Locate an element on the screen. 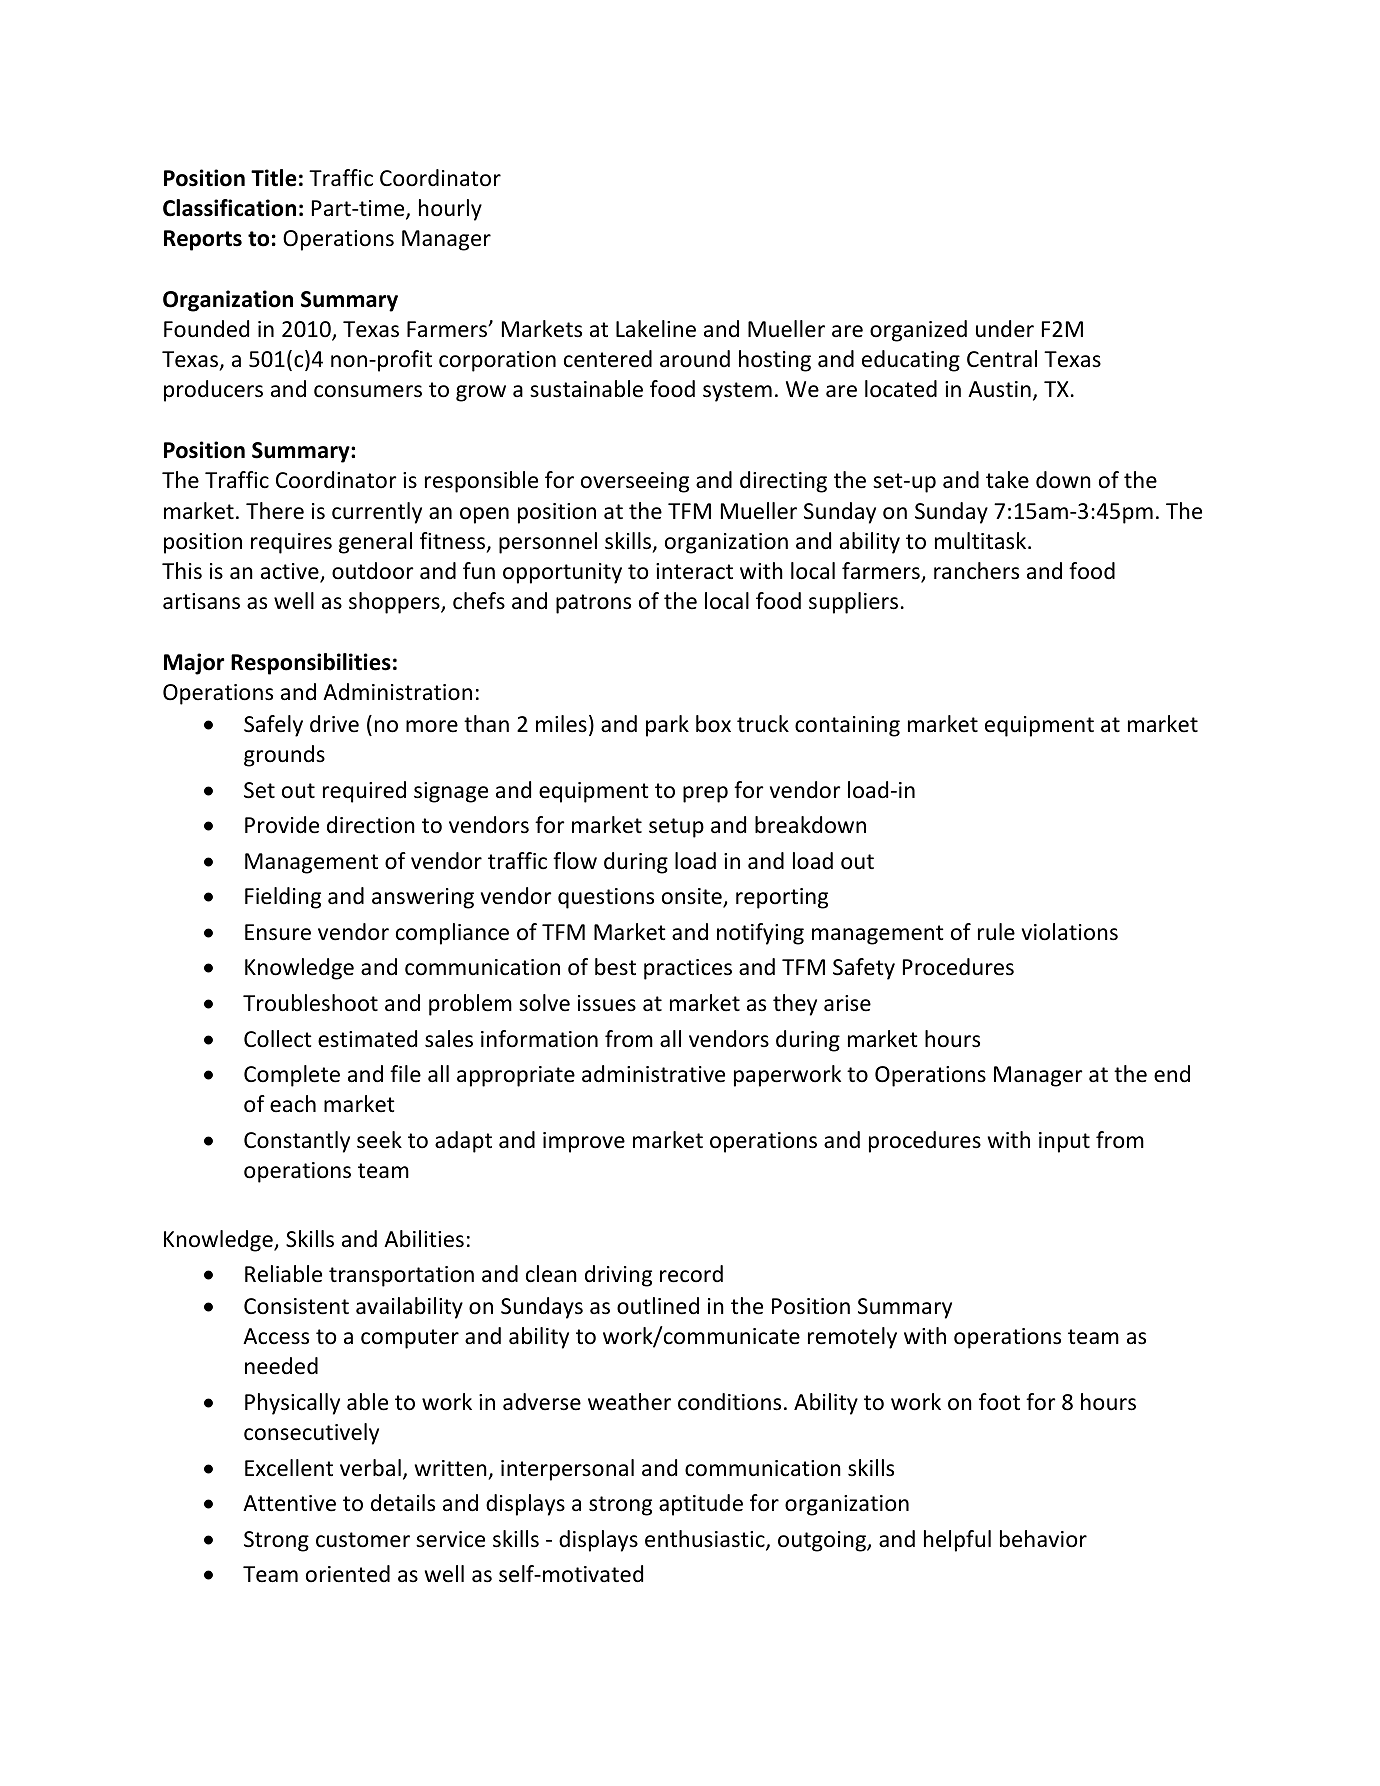 The width and height of the screenshot is (1380, 1786). questions is located at coordinates (606, 898).
